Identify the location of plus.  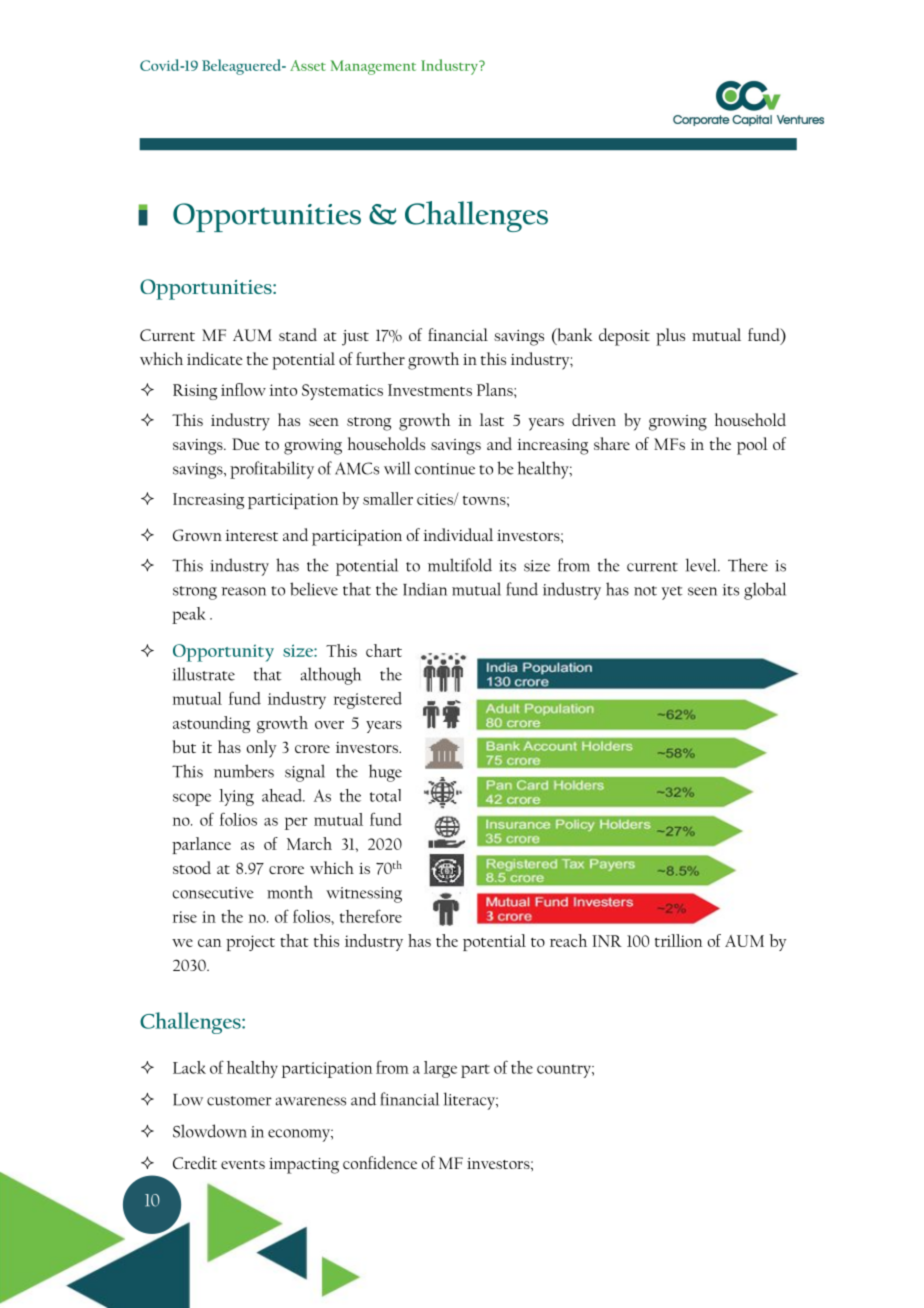
(670, 337).
